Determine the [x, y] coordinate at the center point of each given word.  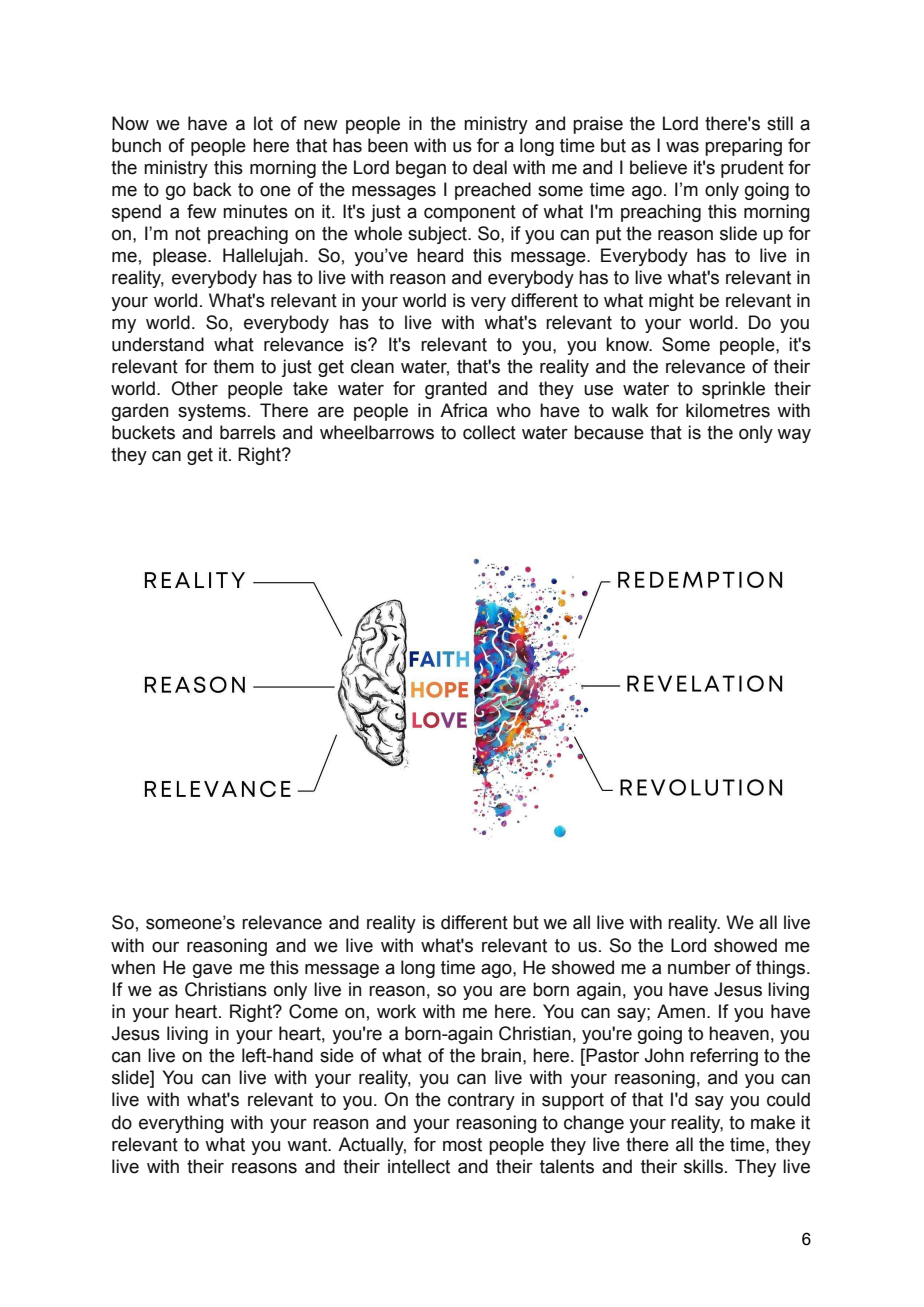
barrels [248, 432]
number [699, 967]
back [212, 189]
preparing [743, 147]
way [794, 436]
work [396, 1011]
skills [703, 1166]
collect [489, 432]
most [462, 1145]
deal [490, 167]
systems [212, 412]
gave [212, 971]
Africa [463, 410]
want [308, 1145]
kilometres [728, 410]
